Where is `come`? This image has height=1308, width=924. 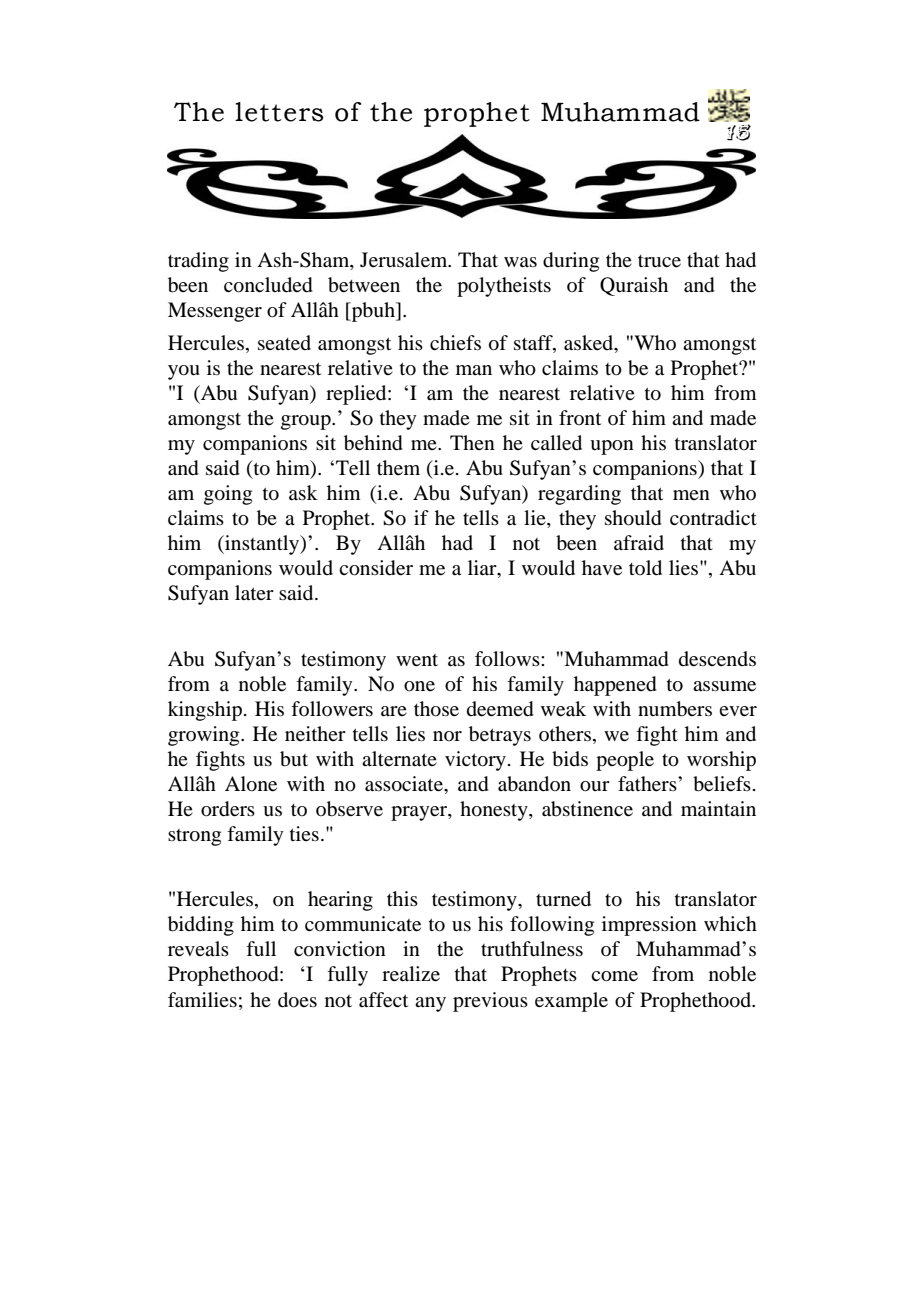
come is located at coordinates (614, 976).
